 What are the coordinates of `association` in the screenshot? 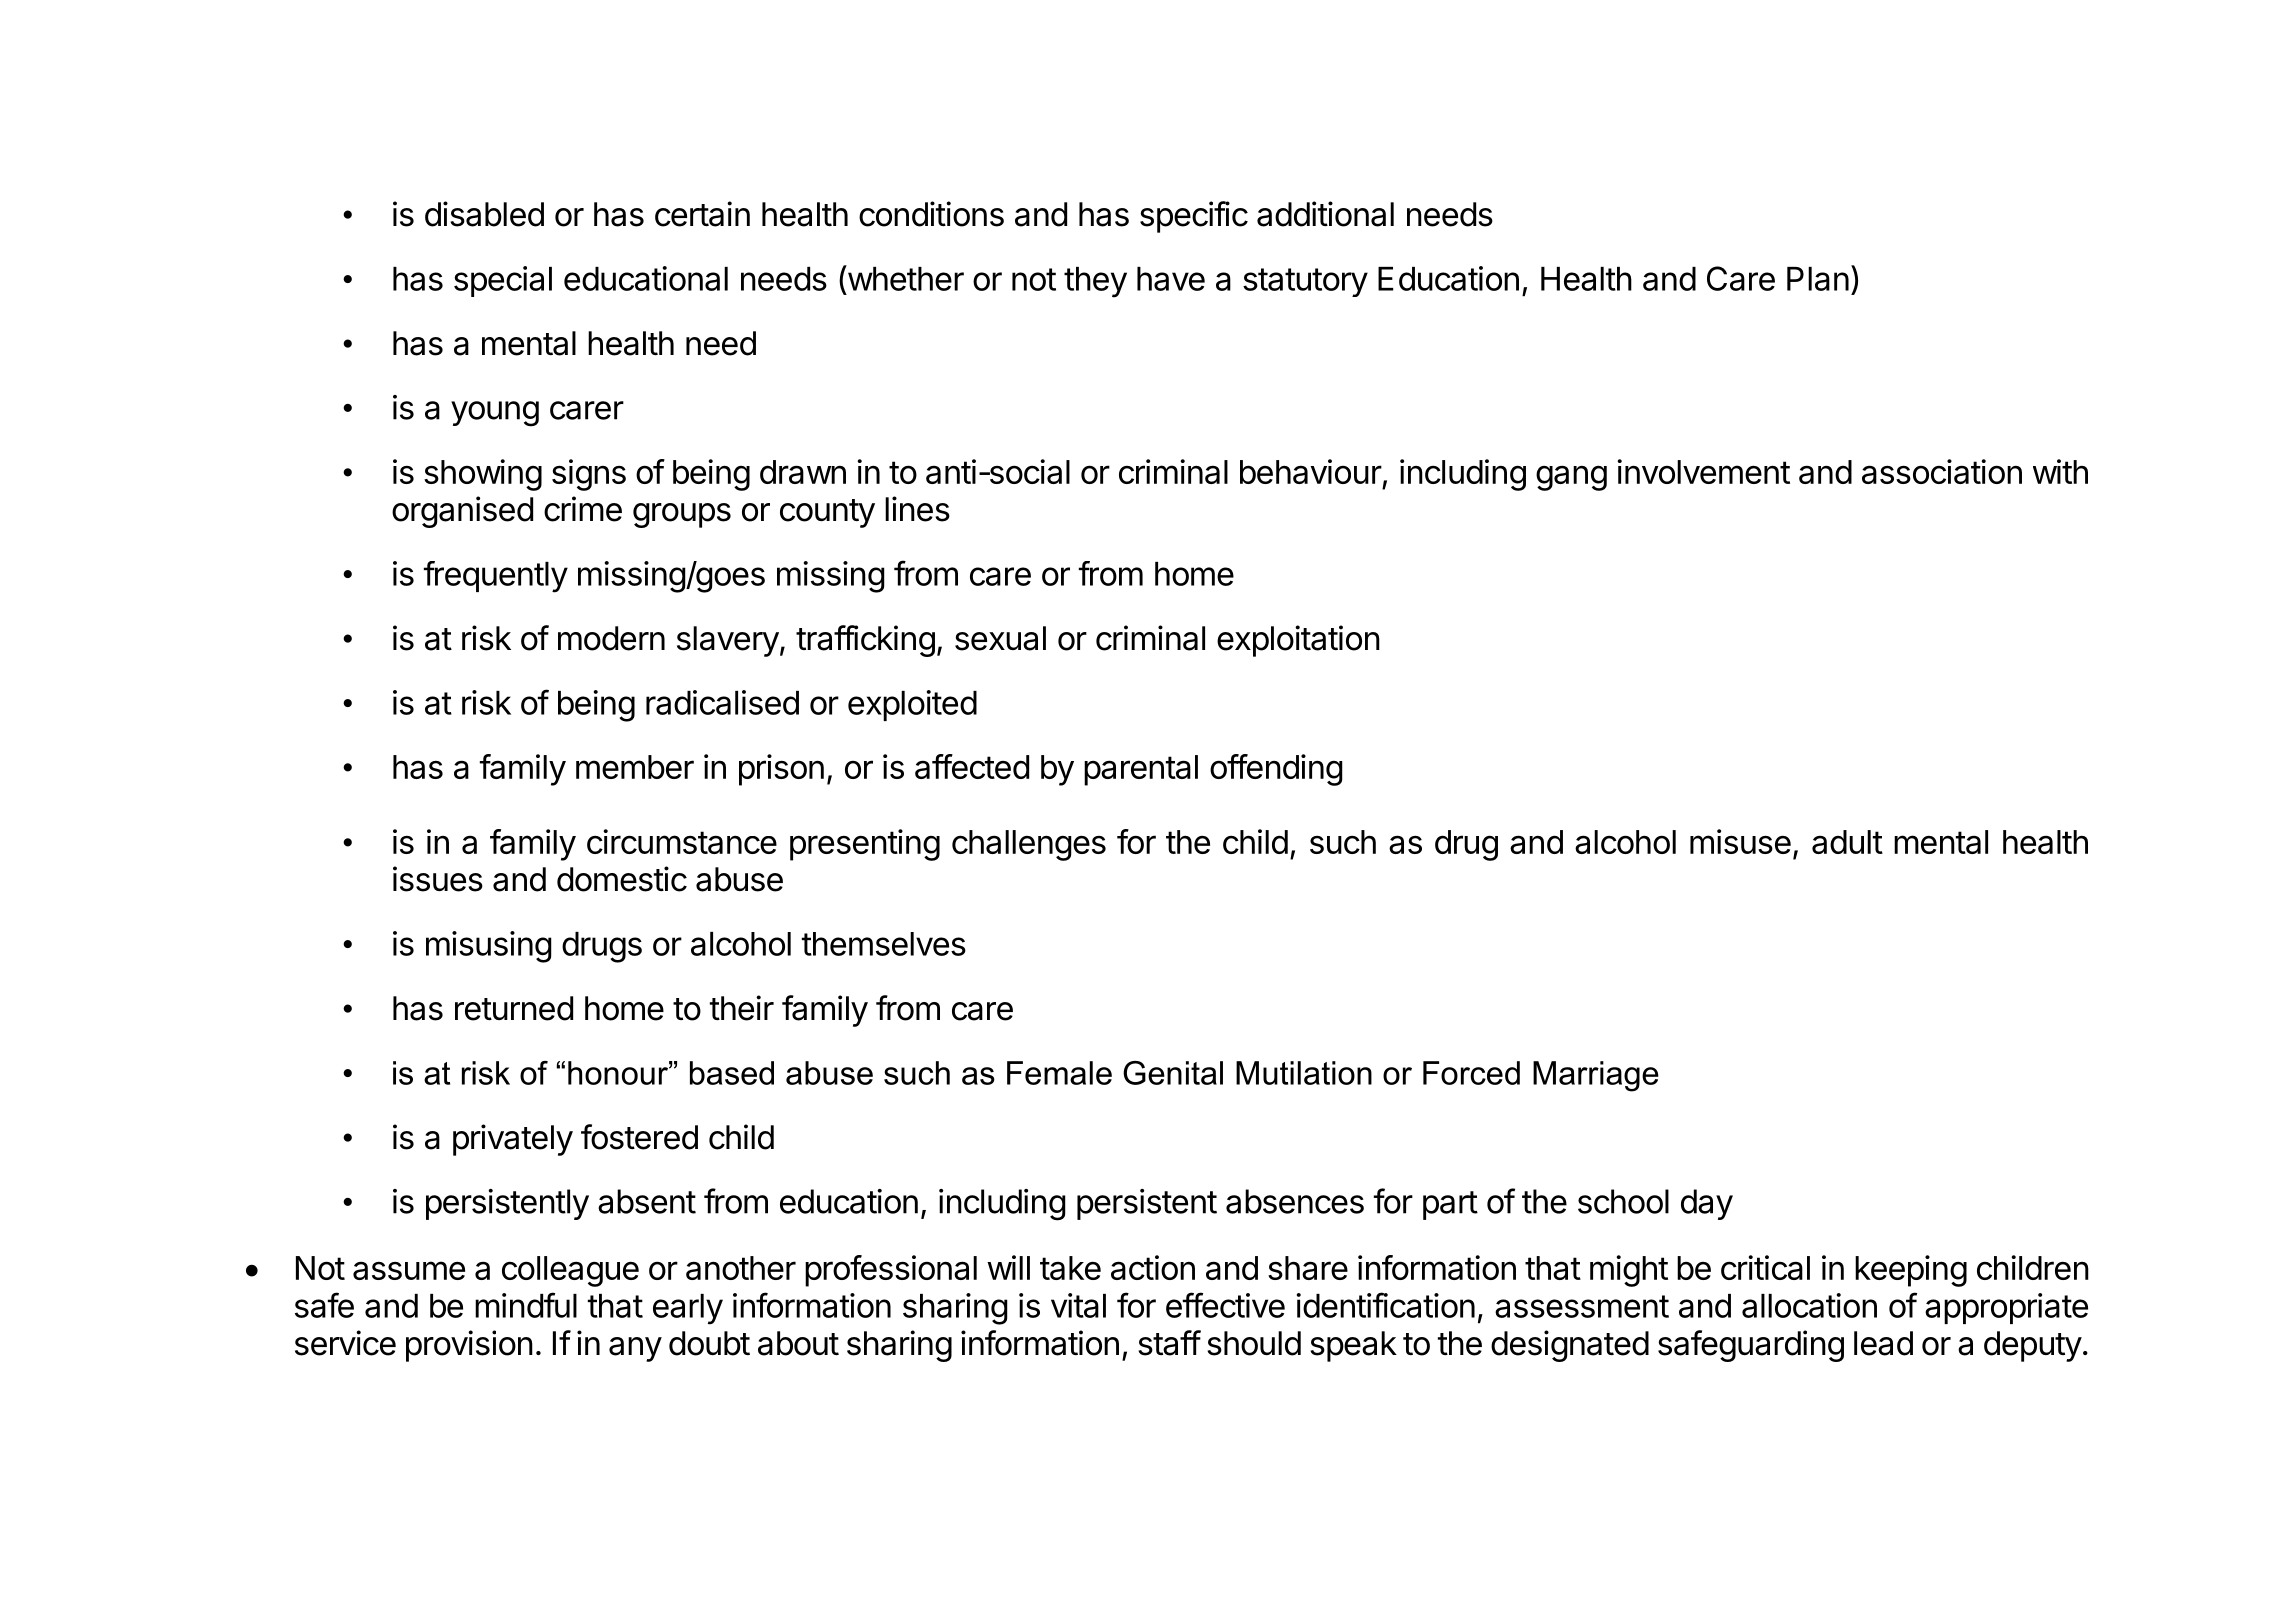 It's located at (1942, 471).
